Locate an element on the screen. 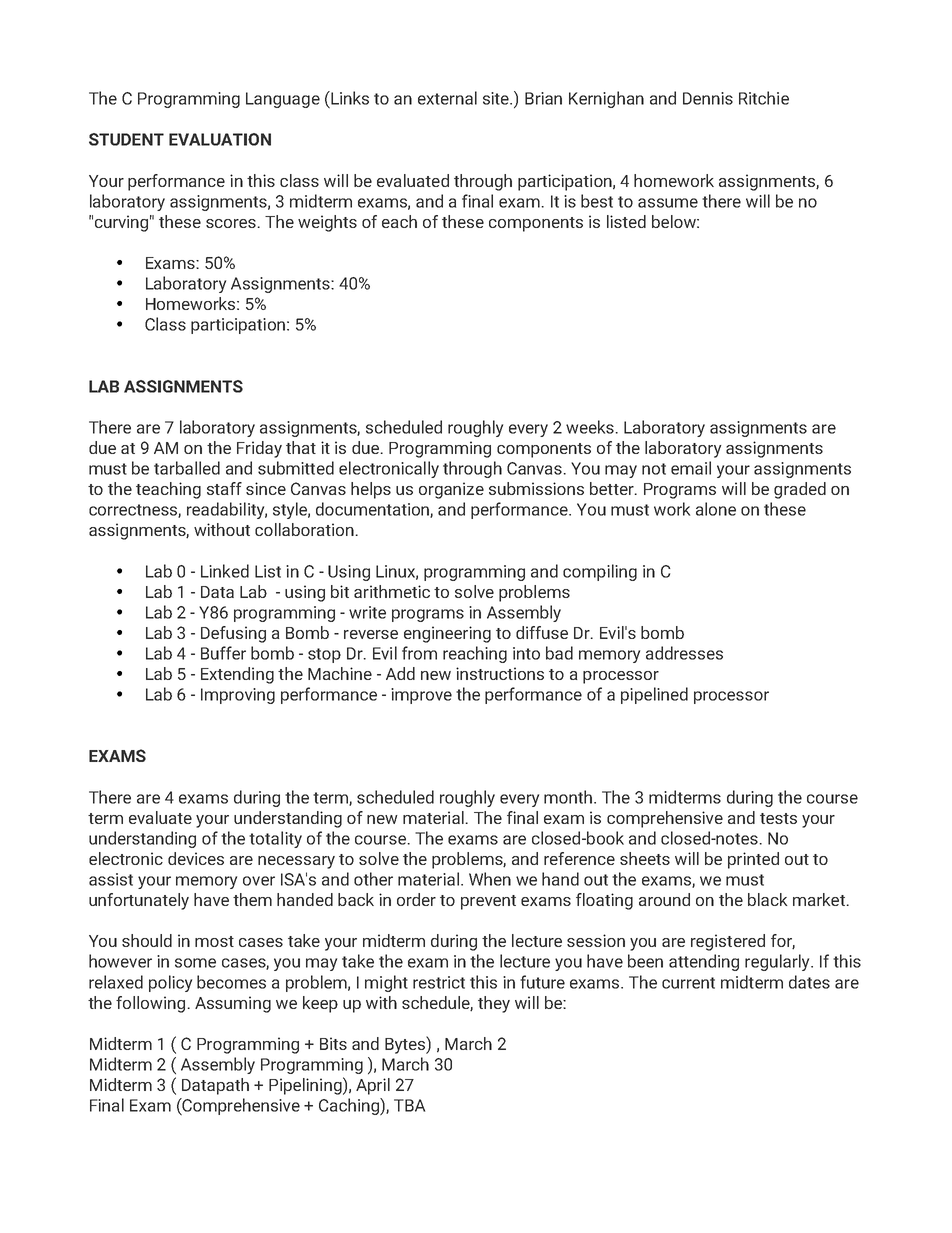 The width and height of the screenshot is (952, 1233). organize is located at coordinates (451, 490).
